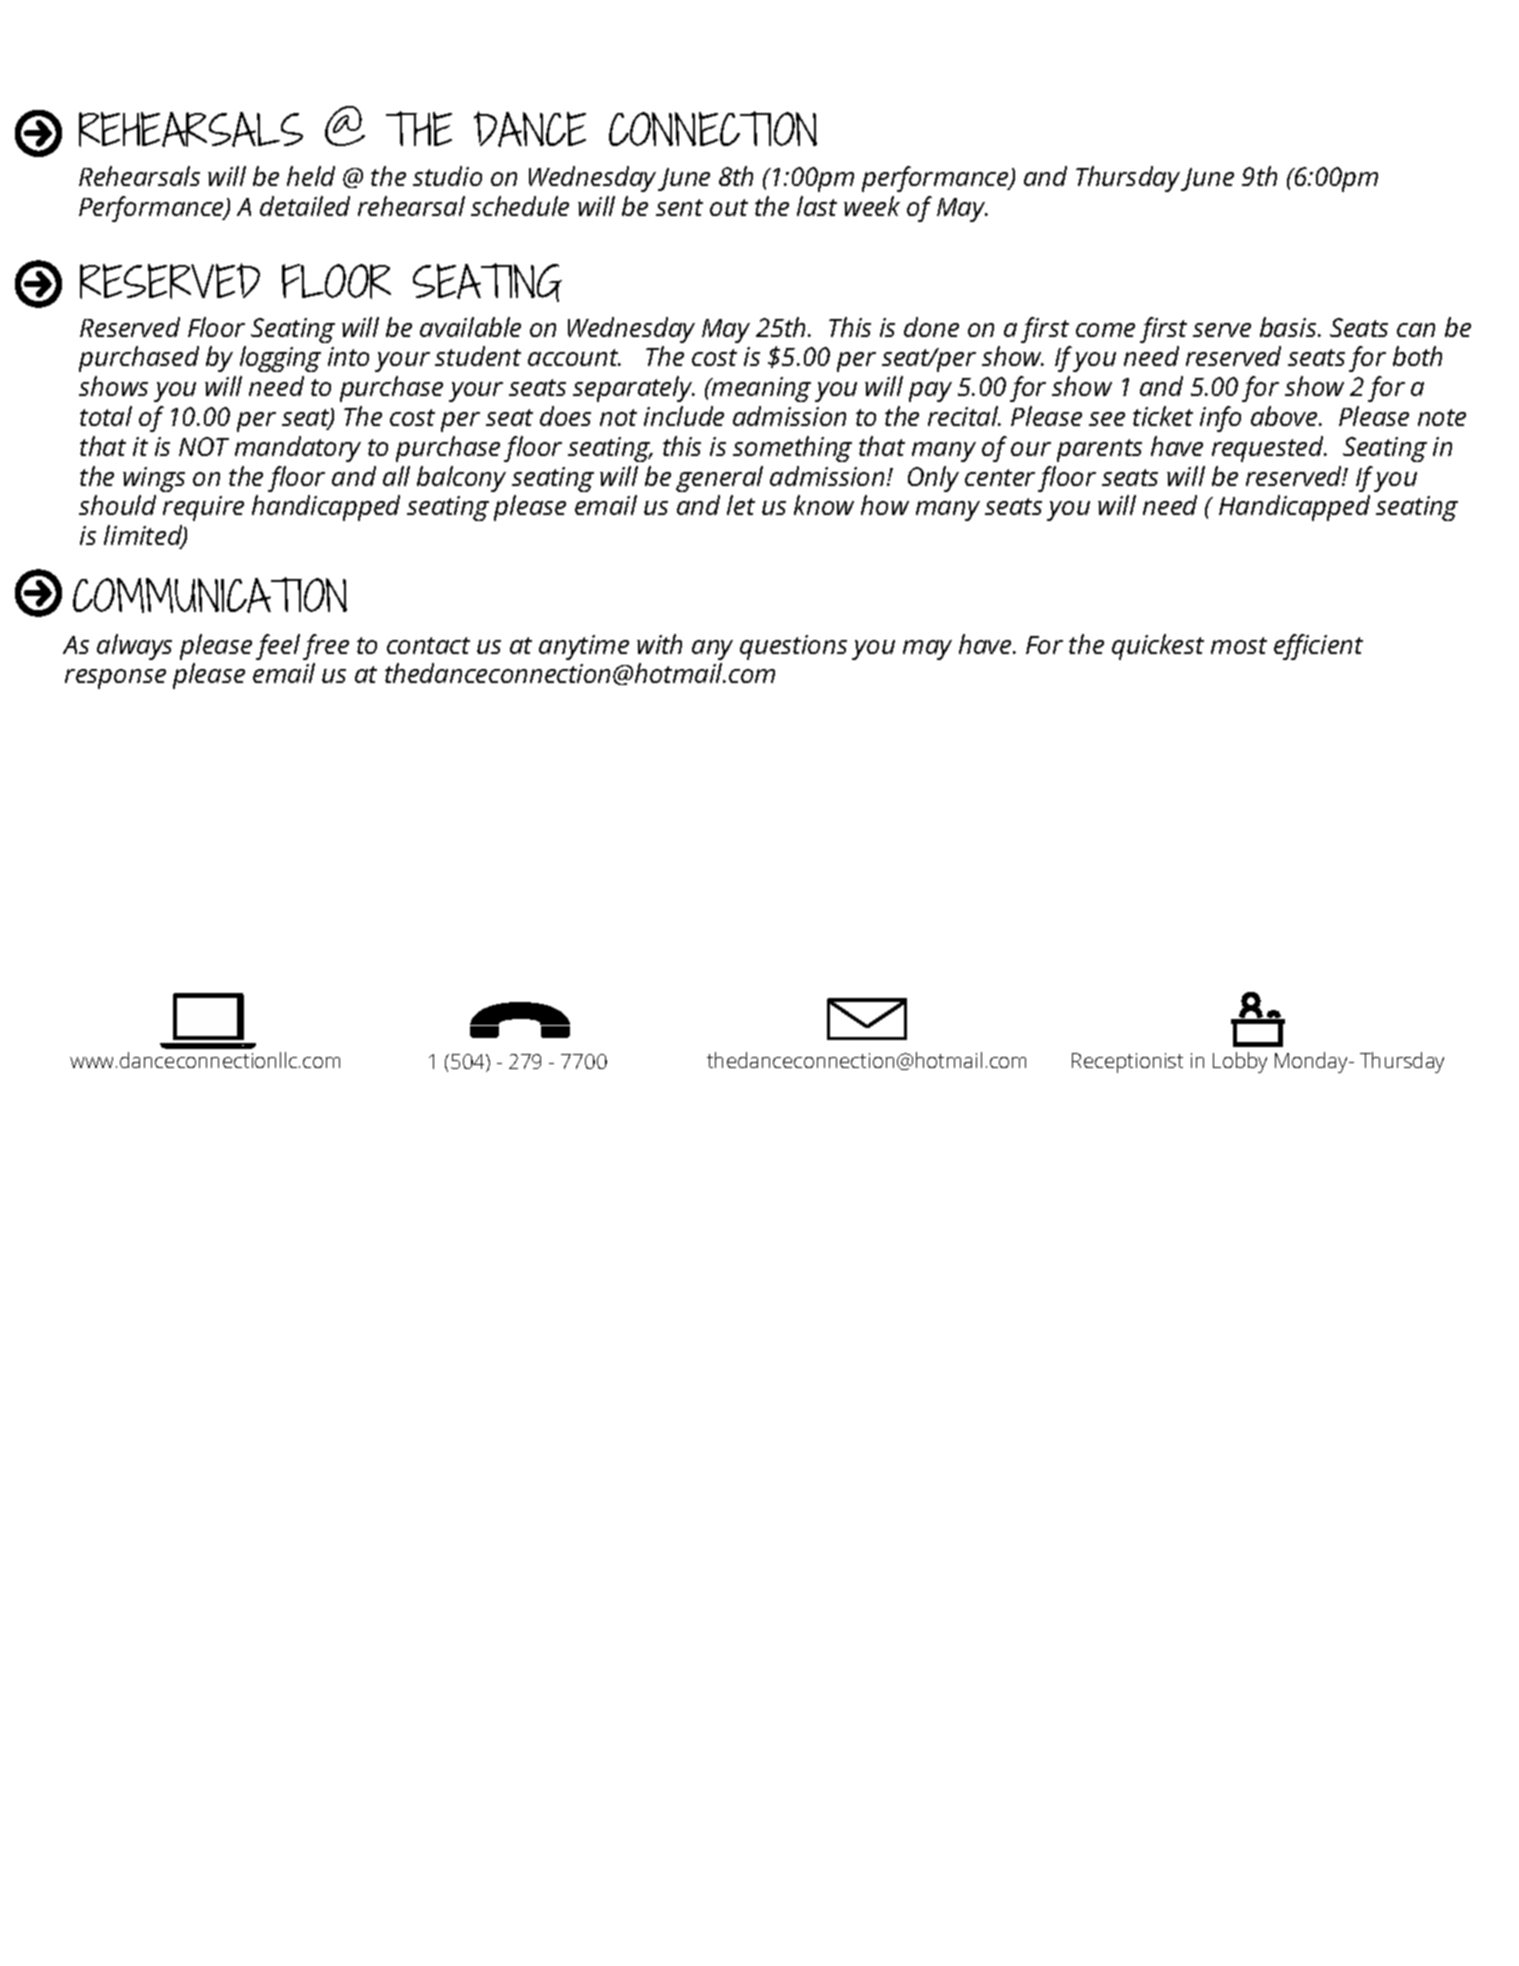 The width and height of the screenshot is (1519, 1966). Describe the element at coordinates (817, 206) in the screenshot. I see `last` at that location.
